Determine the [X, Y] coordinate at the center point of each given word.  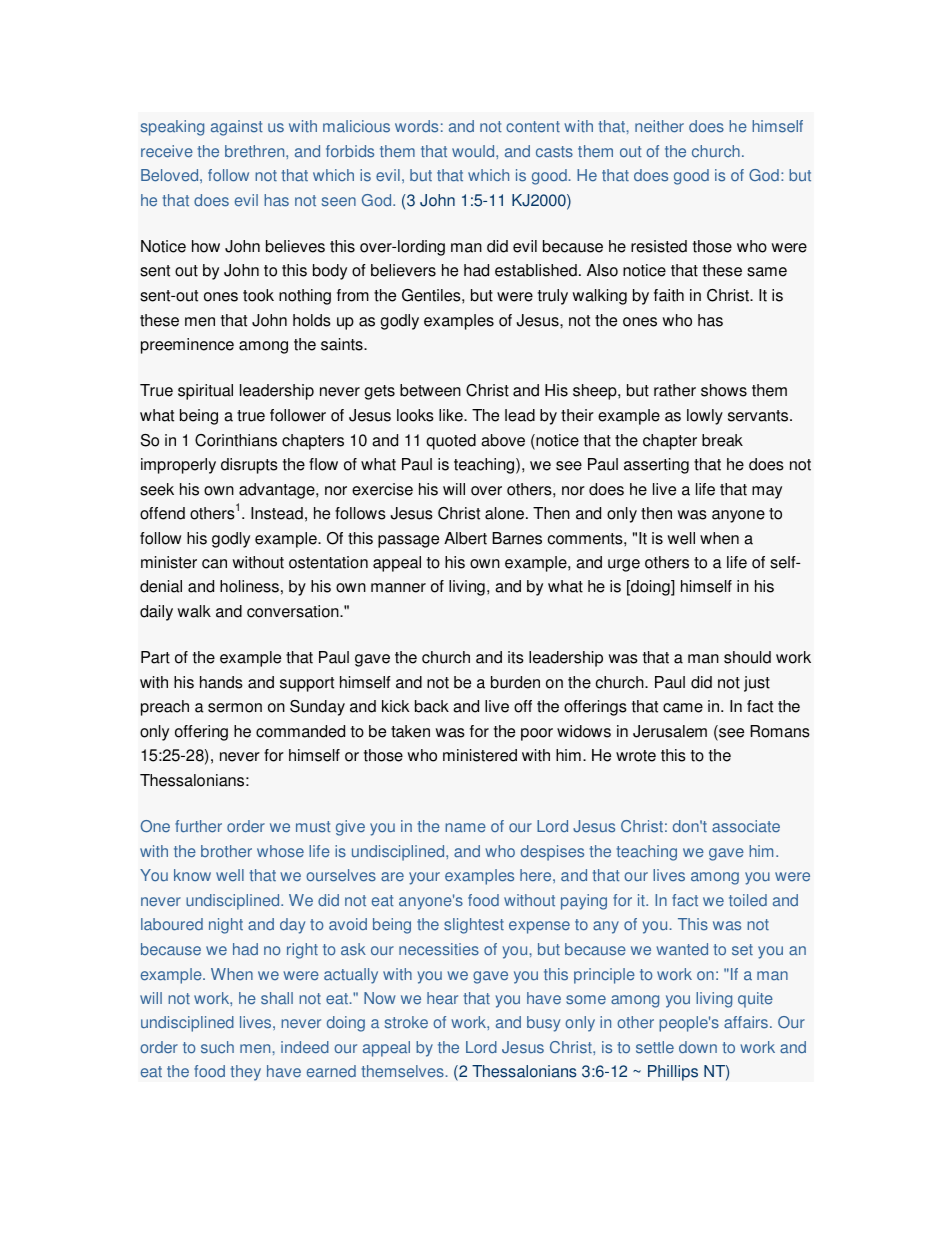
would [474, 151]
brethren [256, 151]
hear [442, 998]
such [217, 1047]
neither [659, 126]
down [698, 1047]
